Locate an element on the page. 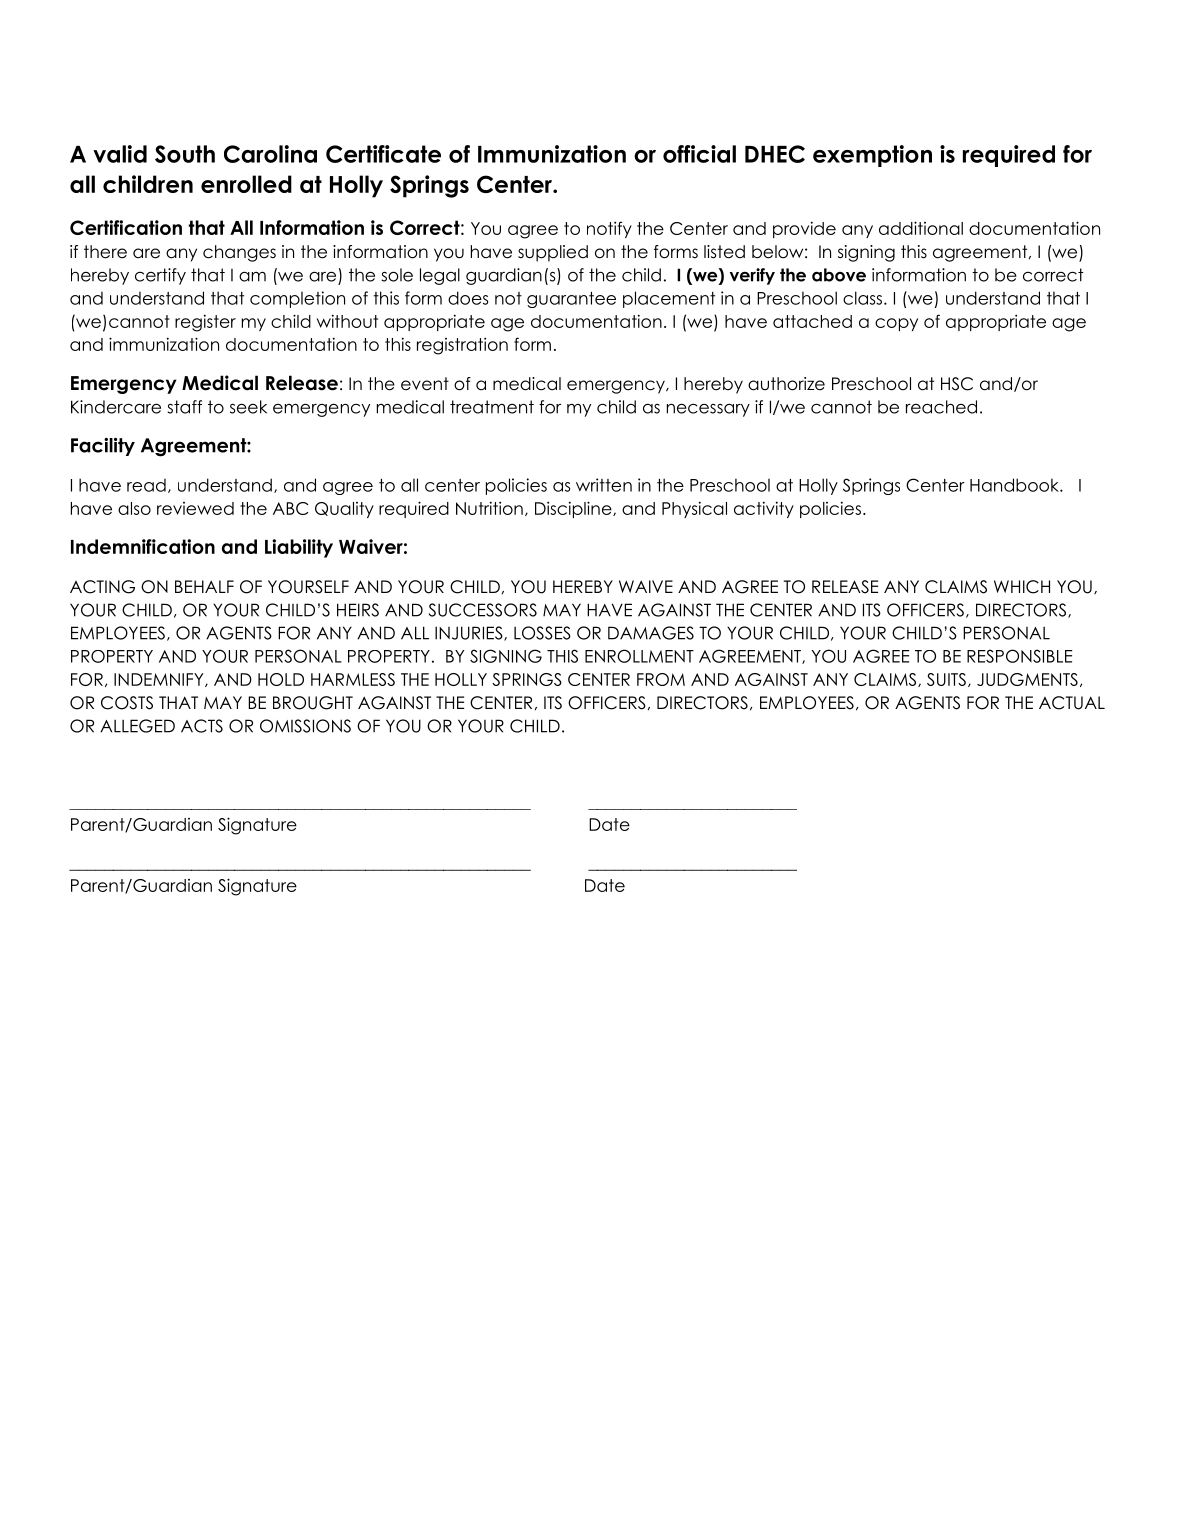 The width and height of the document is (1183, 1531). reviewed is located at coordinates (195, 508).
